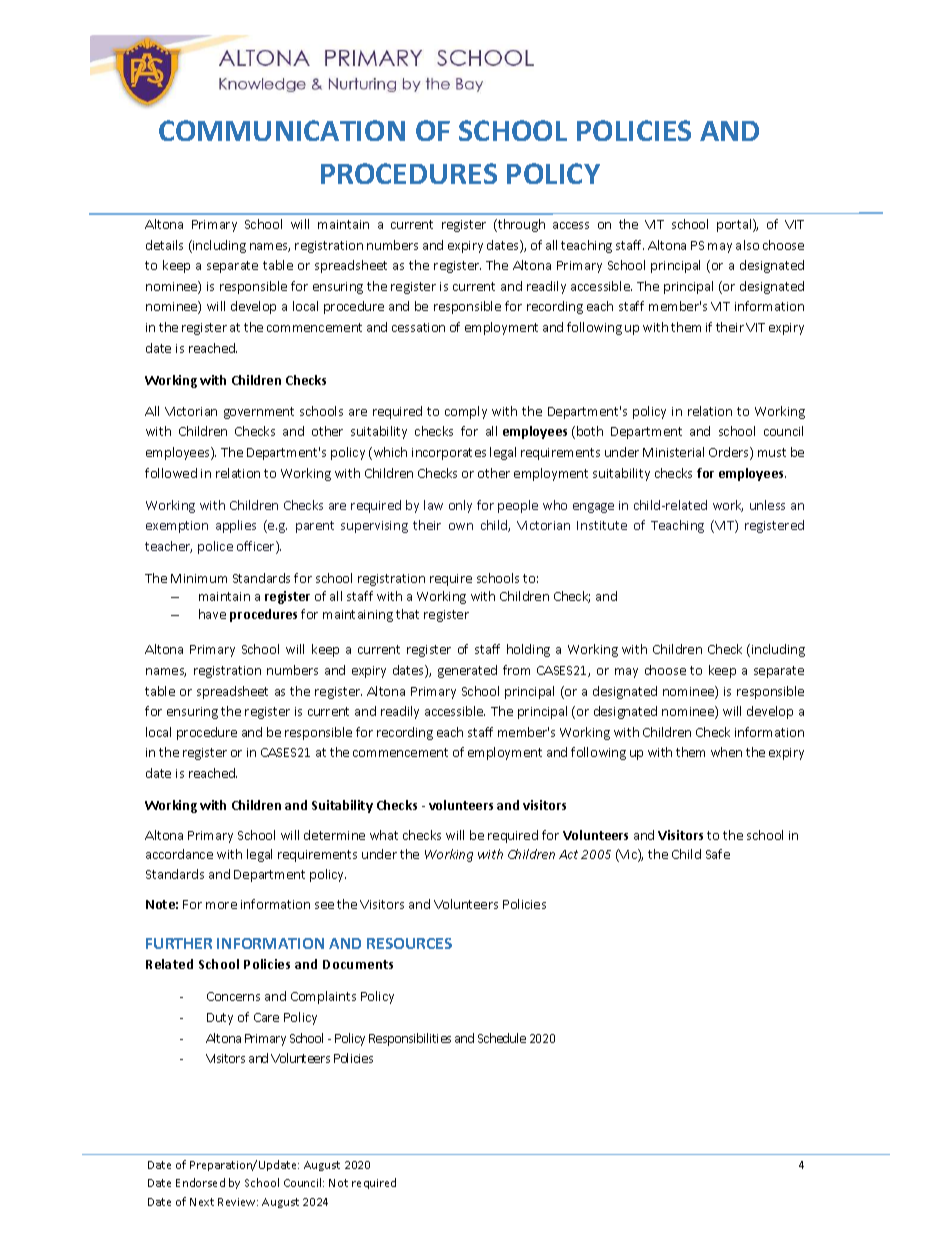  I want to click on Safe, so click(718, 854).
